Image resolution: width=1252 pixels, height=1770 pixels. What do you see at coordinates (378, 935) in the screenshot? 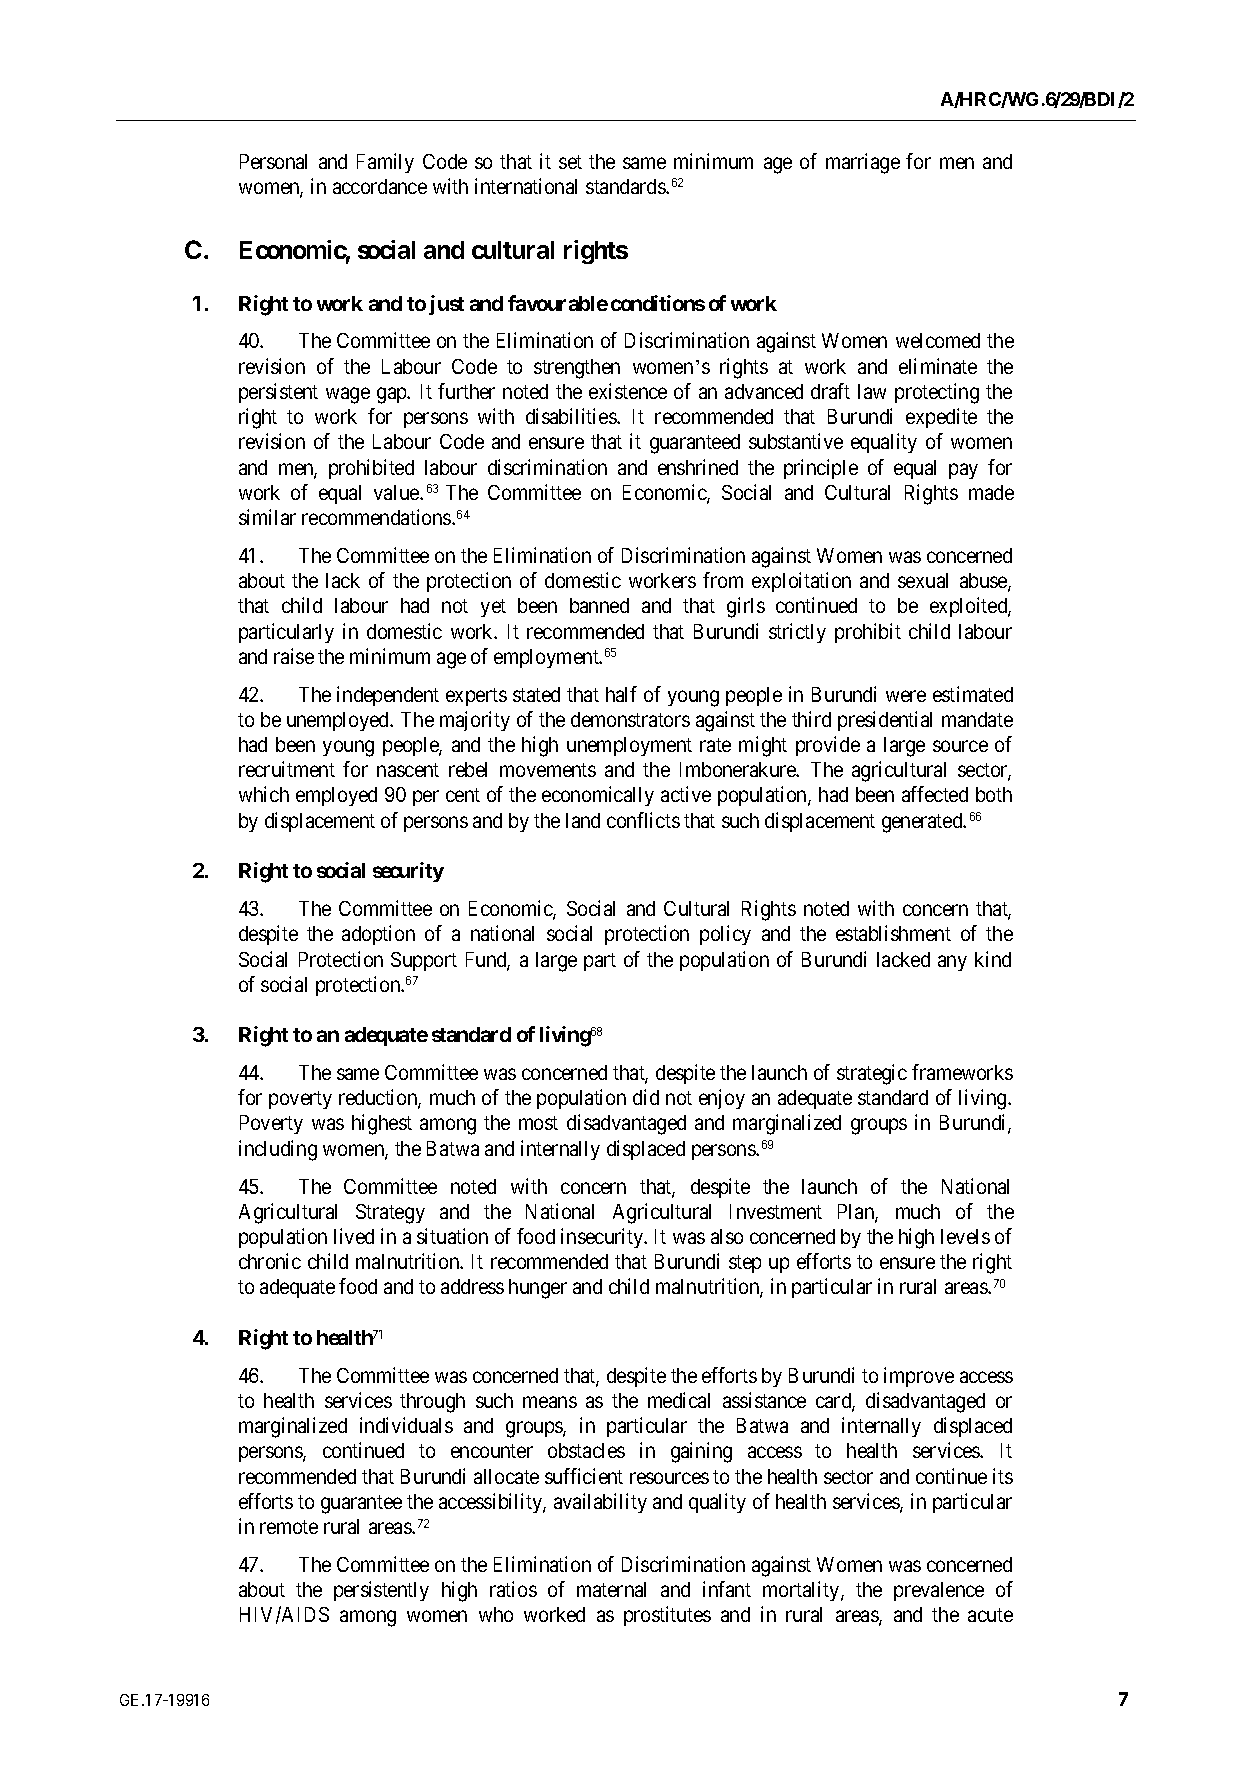
I see `adoption` at bounding box center [378, 935].
